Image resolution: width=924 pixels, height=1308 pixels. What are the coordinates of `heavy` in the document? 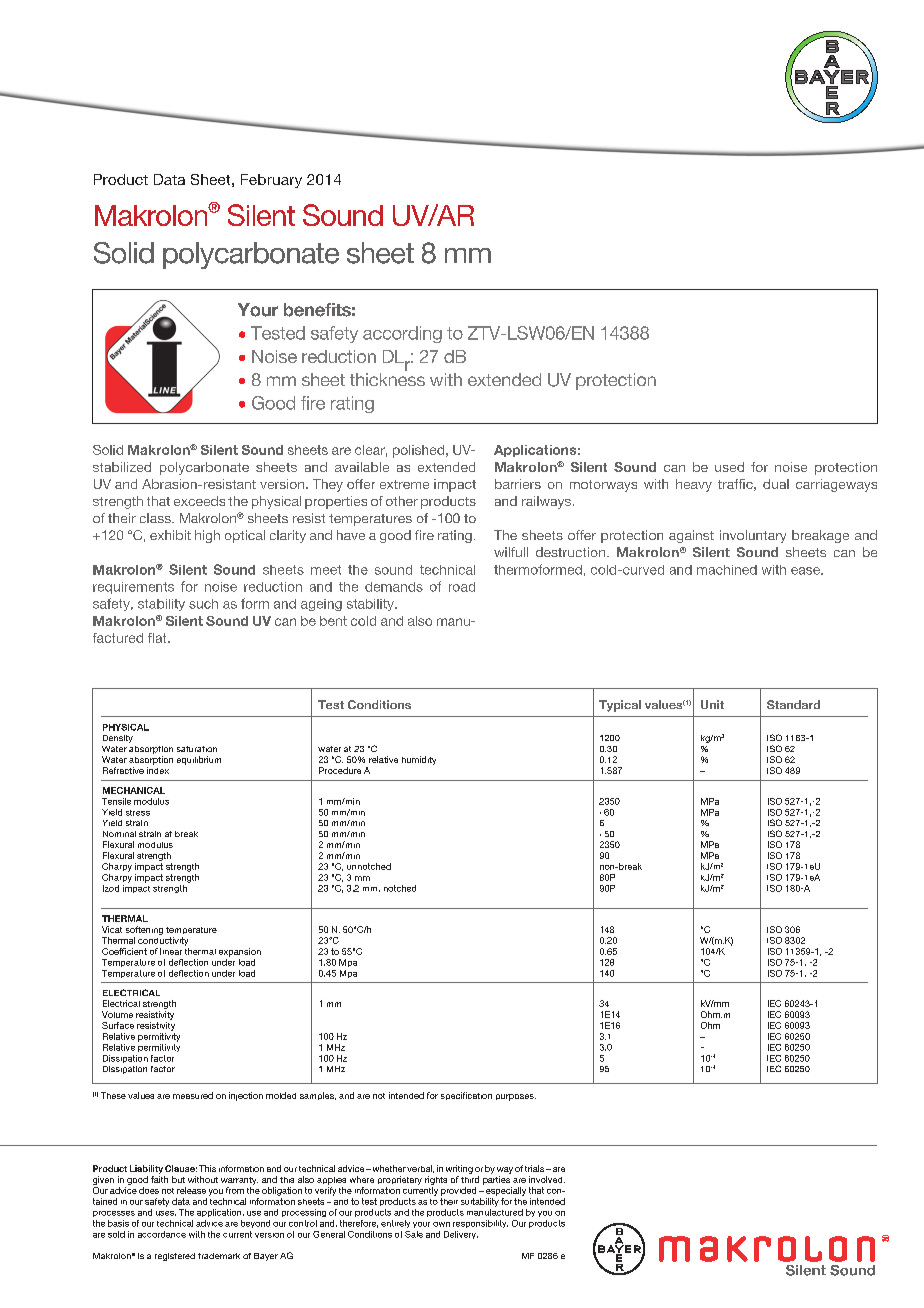 It's located at (694, 485).
